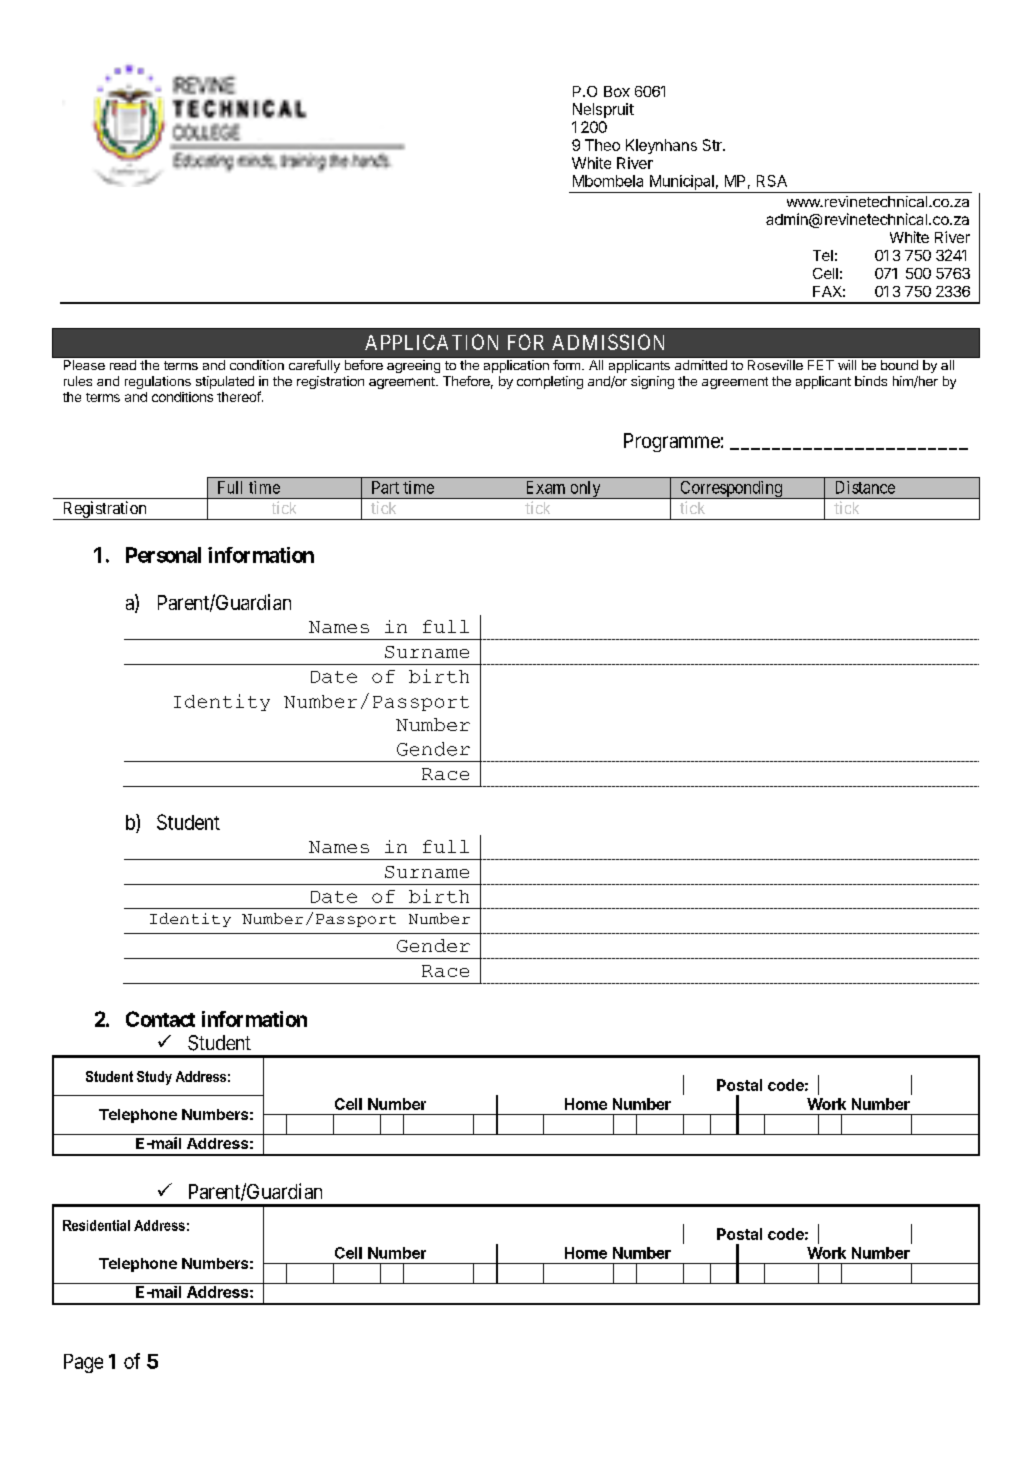 The height and width of the screenshot is (1459, 1032). Describe the element at coordinates (865, 487) in the screenshot. I see `Distance` at that location.
